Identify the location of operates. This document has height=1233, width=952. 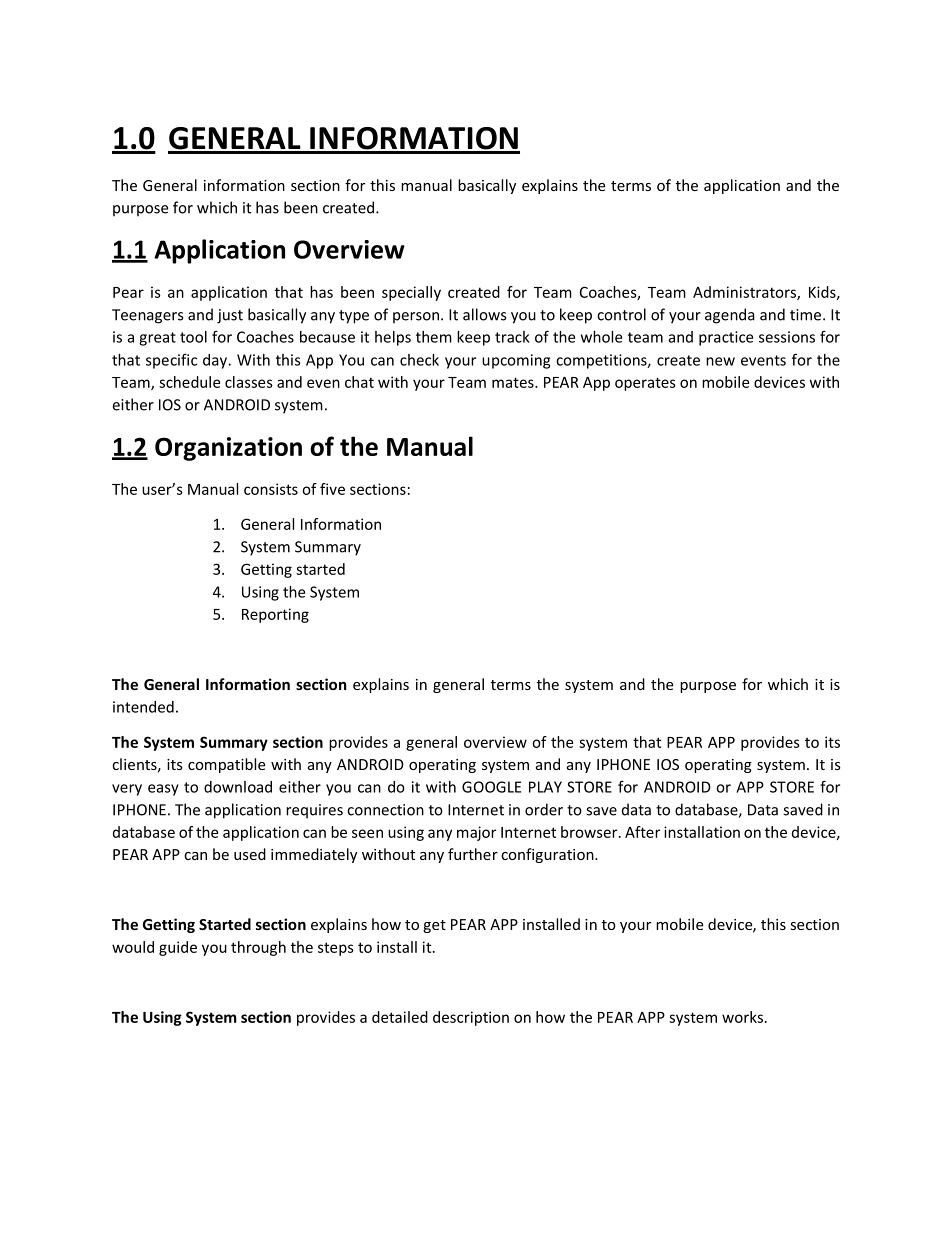
(645, 384).
